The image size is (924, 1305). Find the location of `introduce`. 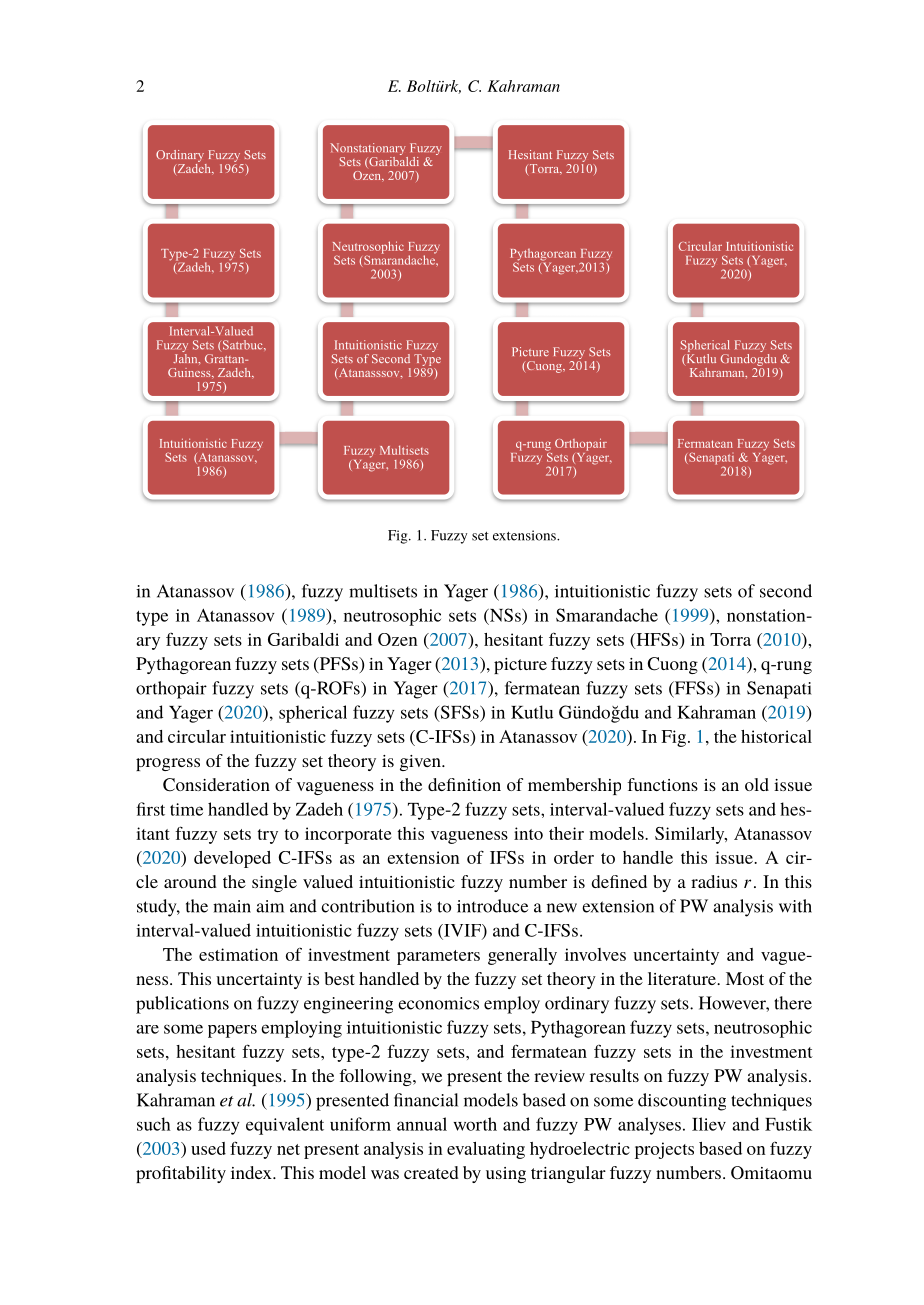

introduce is located at coordinates (492, 906).
